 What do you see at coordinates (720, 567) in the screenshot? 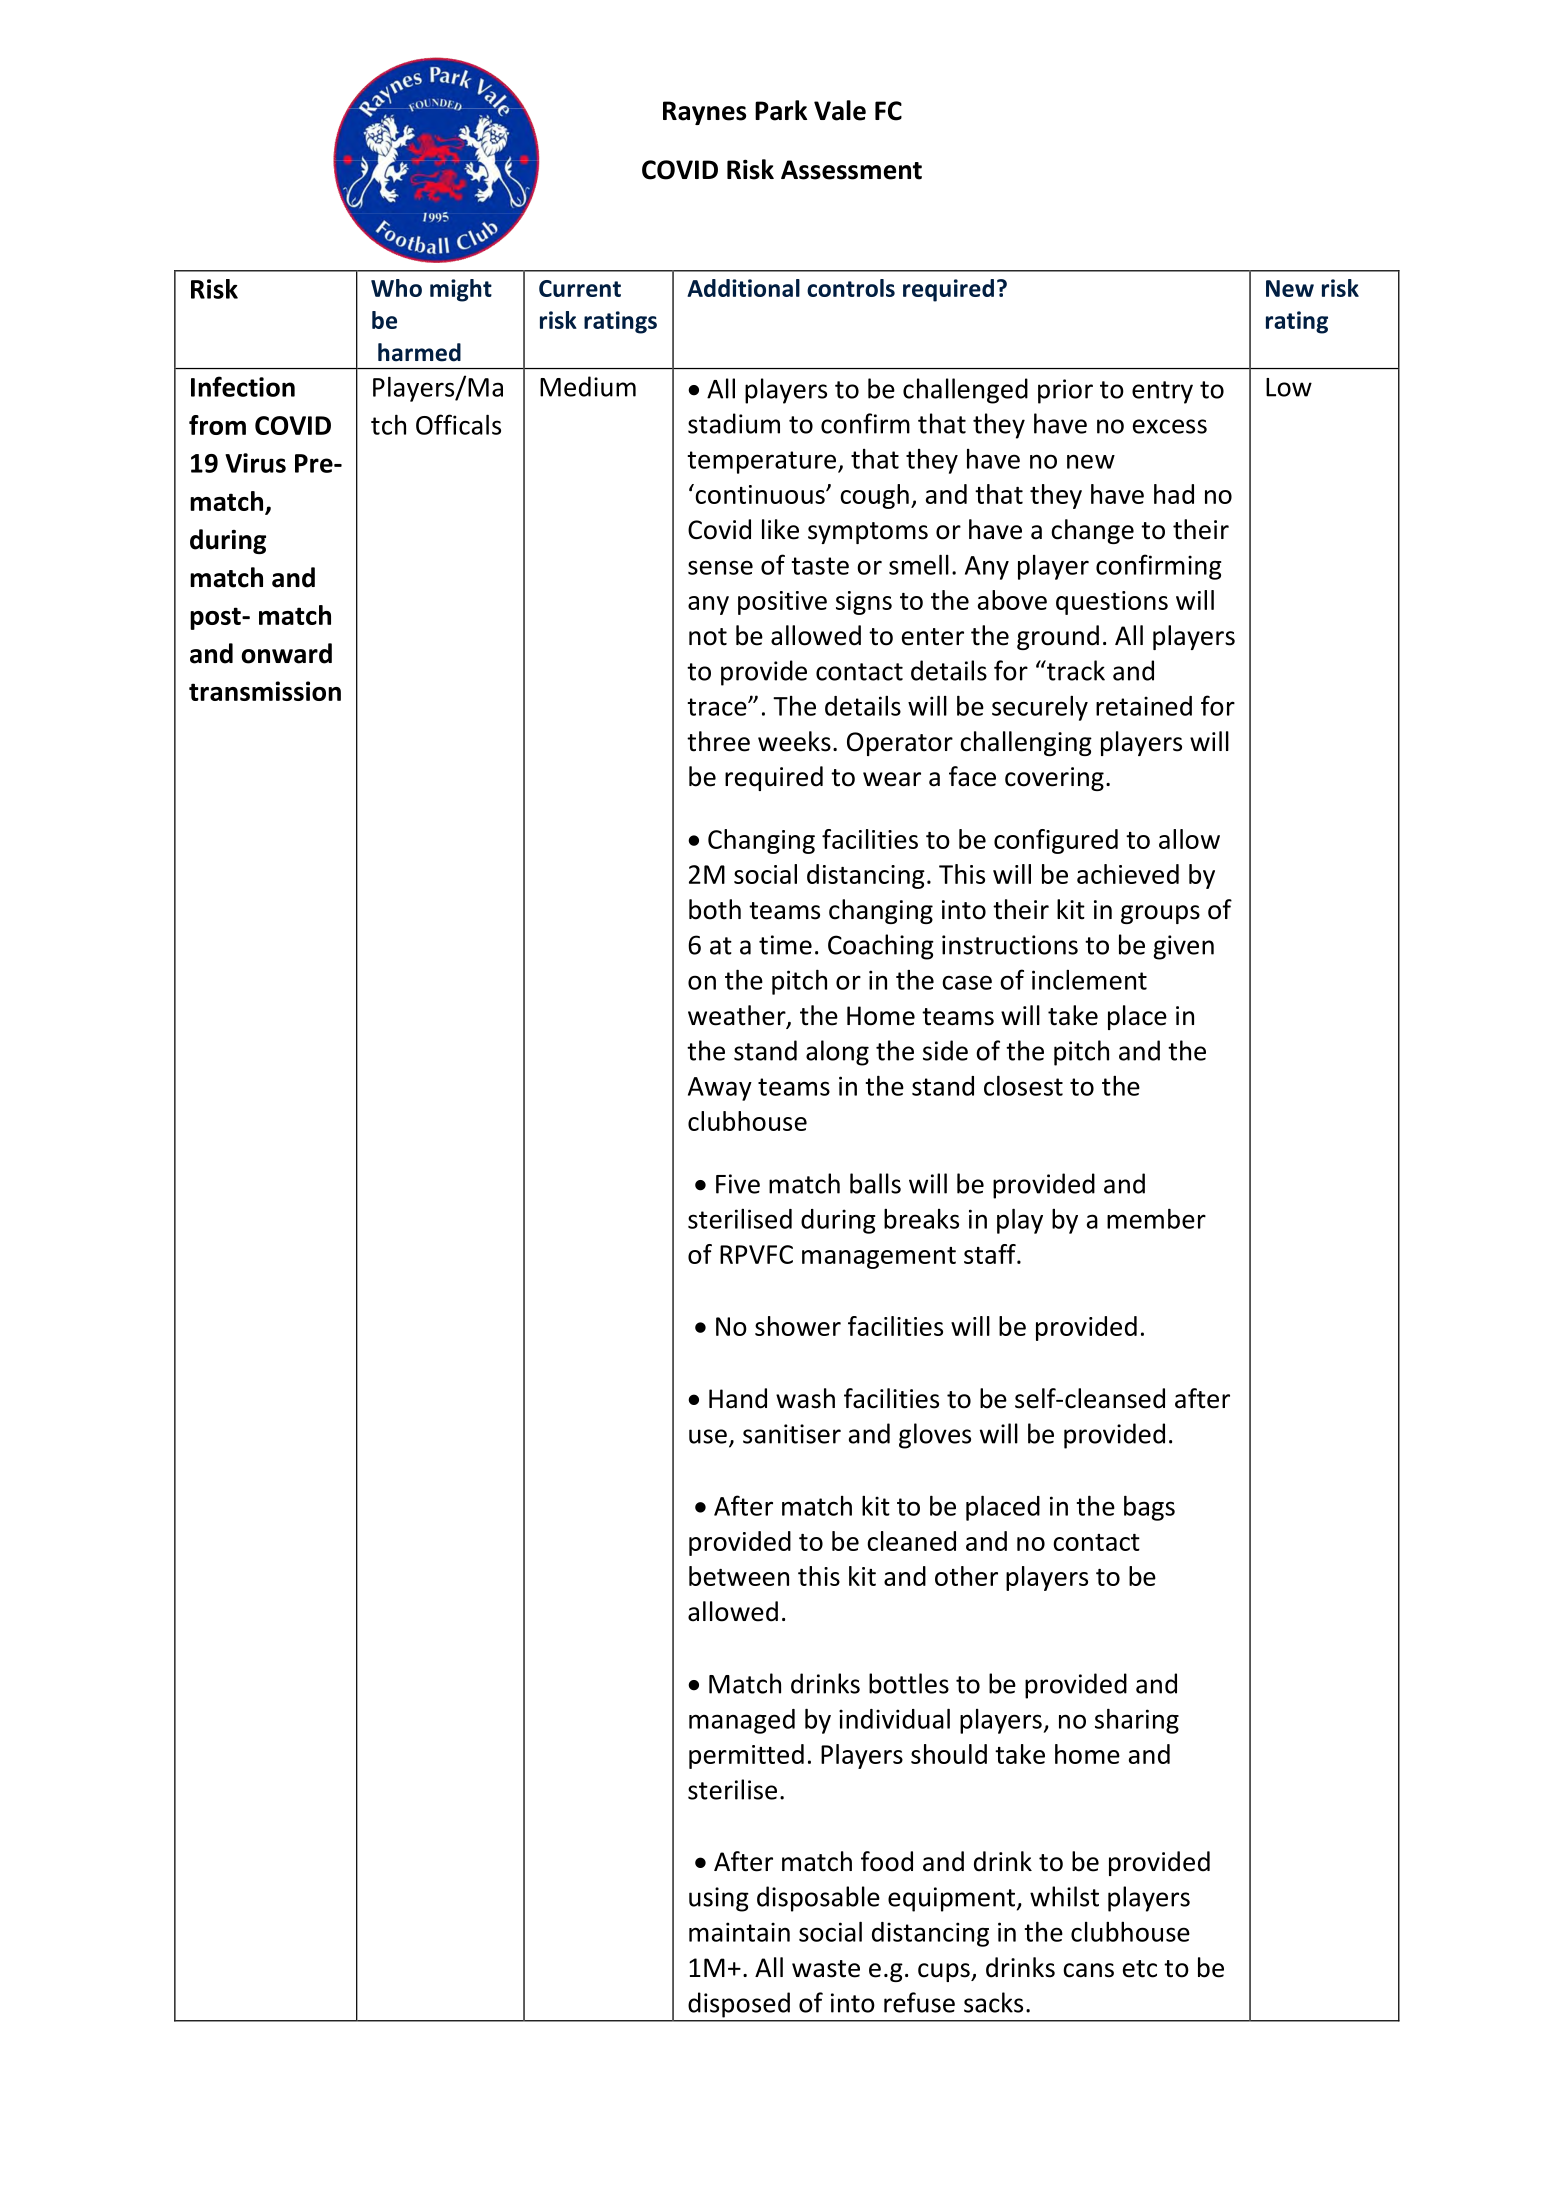
I see `sense` at bounding box center [720, 567].
